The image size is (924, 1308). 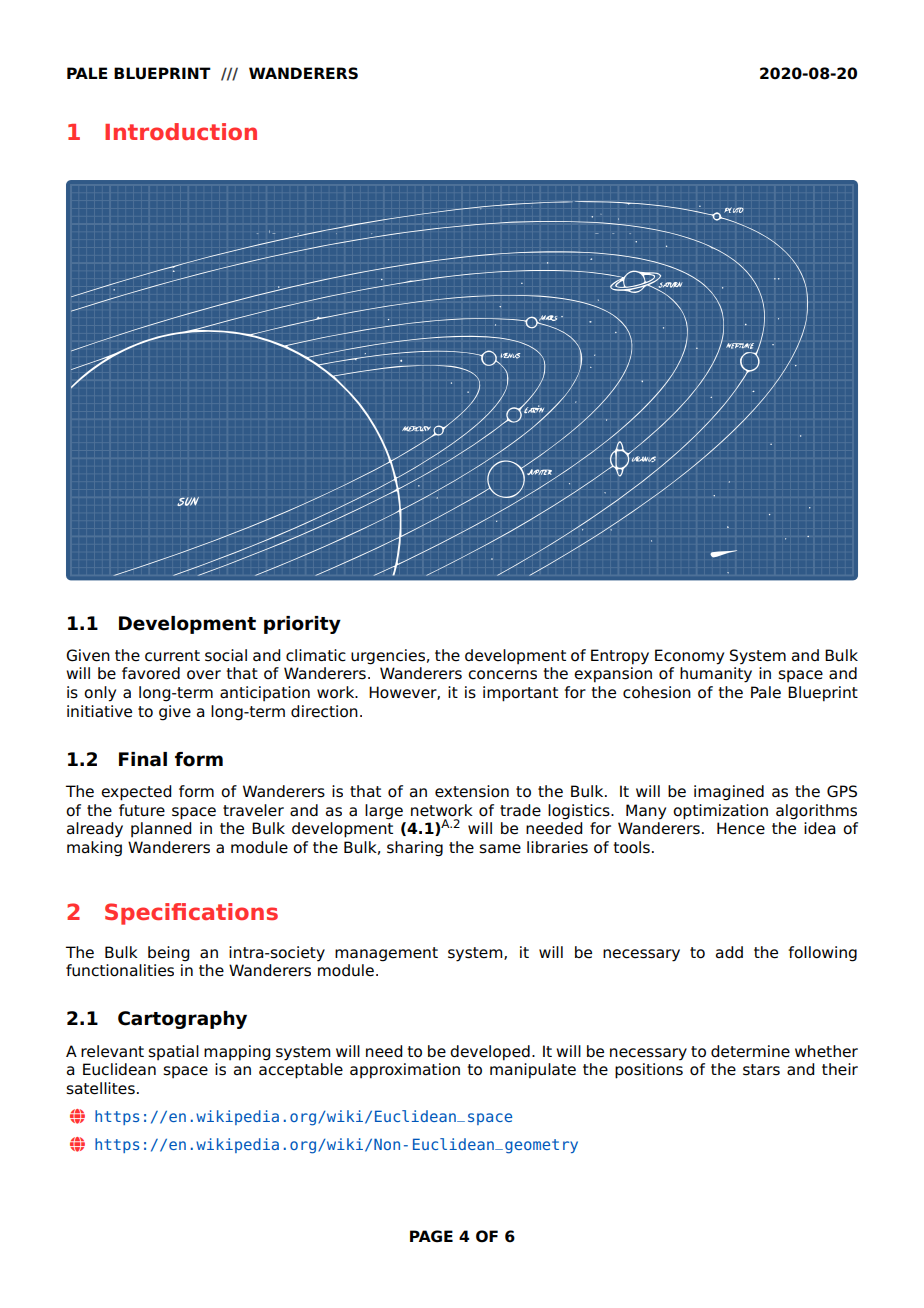 I want to click on satellites, so click(x=100, y=1088).
